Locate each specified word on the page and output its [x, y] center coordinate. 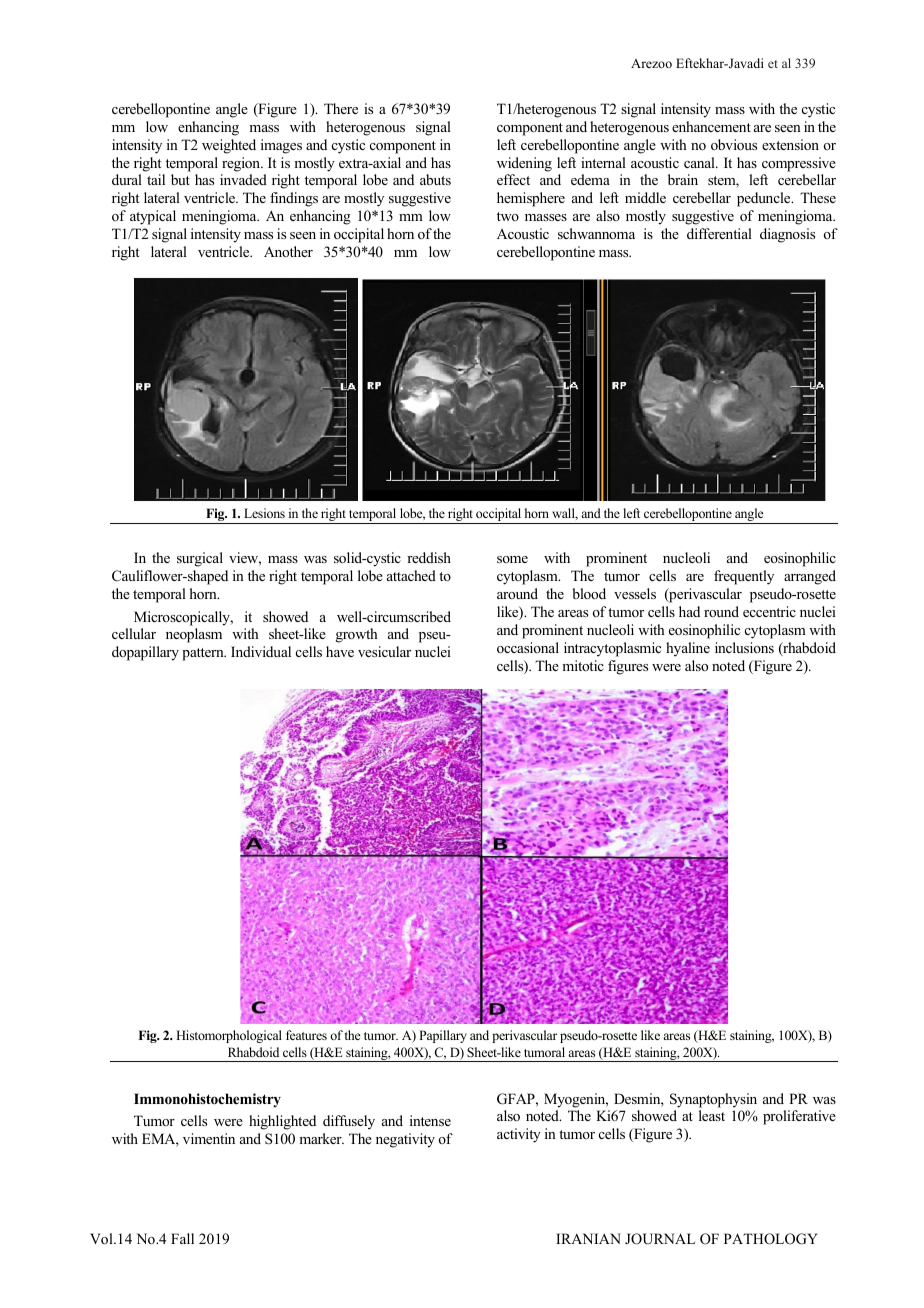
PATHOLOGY [771, 1239]
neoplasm [194, 635]
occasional [528, 647]
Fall [182, 1238]
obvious [734, 144]
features [306, 1035]
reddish [429, 557]
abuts [435, 179]
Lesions [264, 513]
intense [430, 1120]
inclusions [744, 647]
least [712, 1115]
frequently [744, 577]
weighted [229, 146]
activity [519, 1135]
